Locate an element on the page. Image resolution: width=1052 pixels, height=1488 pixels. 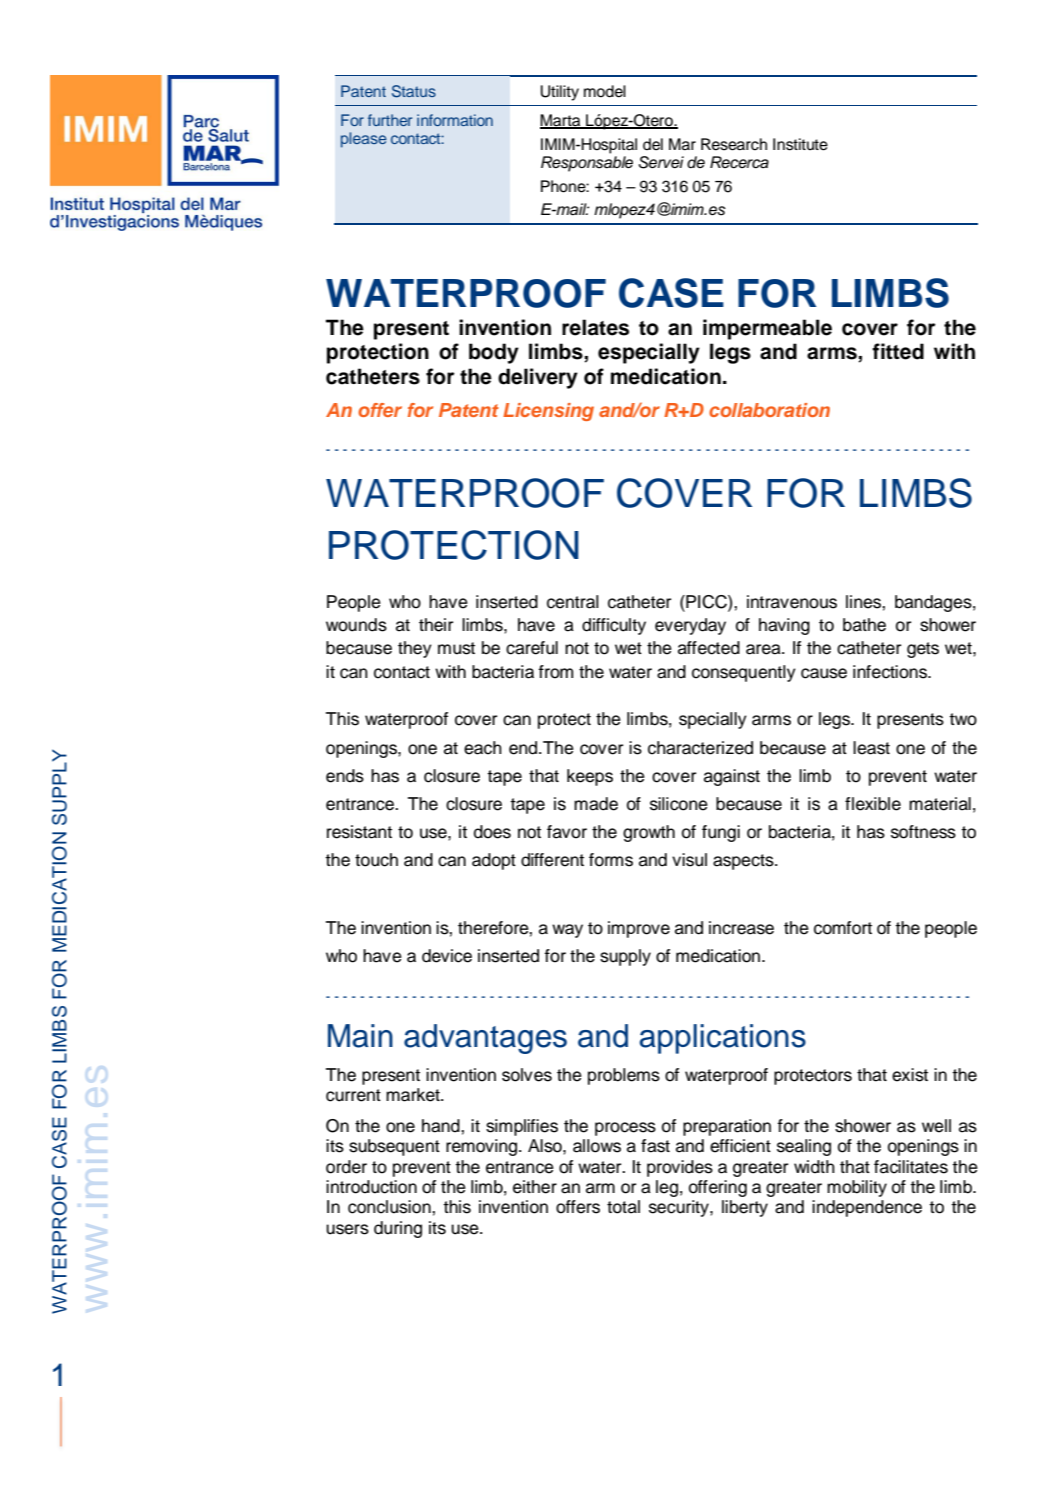
model is located at coordinates (605, 91).
